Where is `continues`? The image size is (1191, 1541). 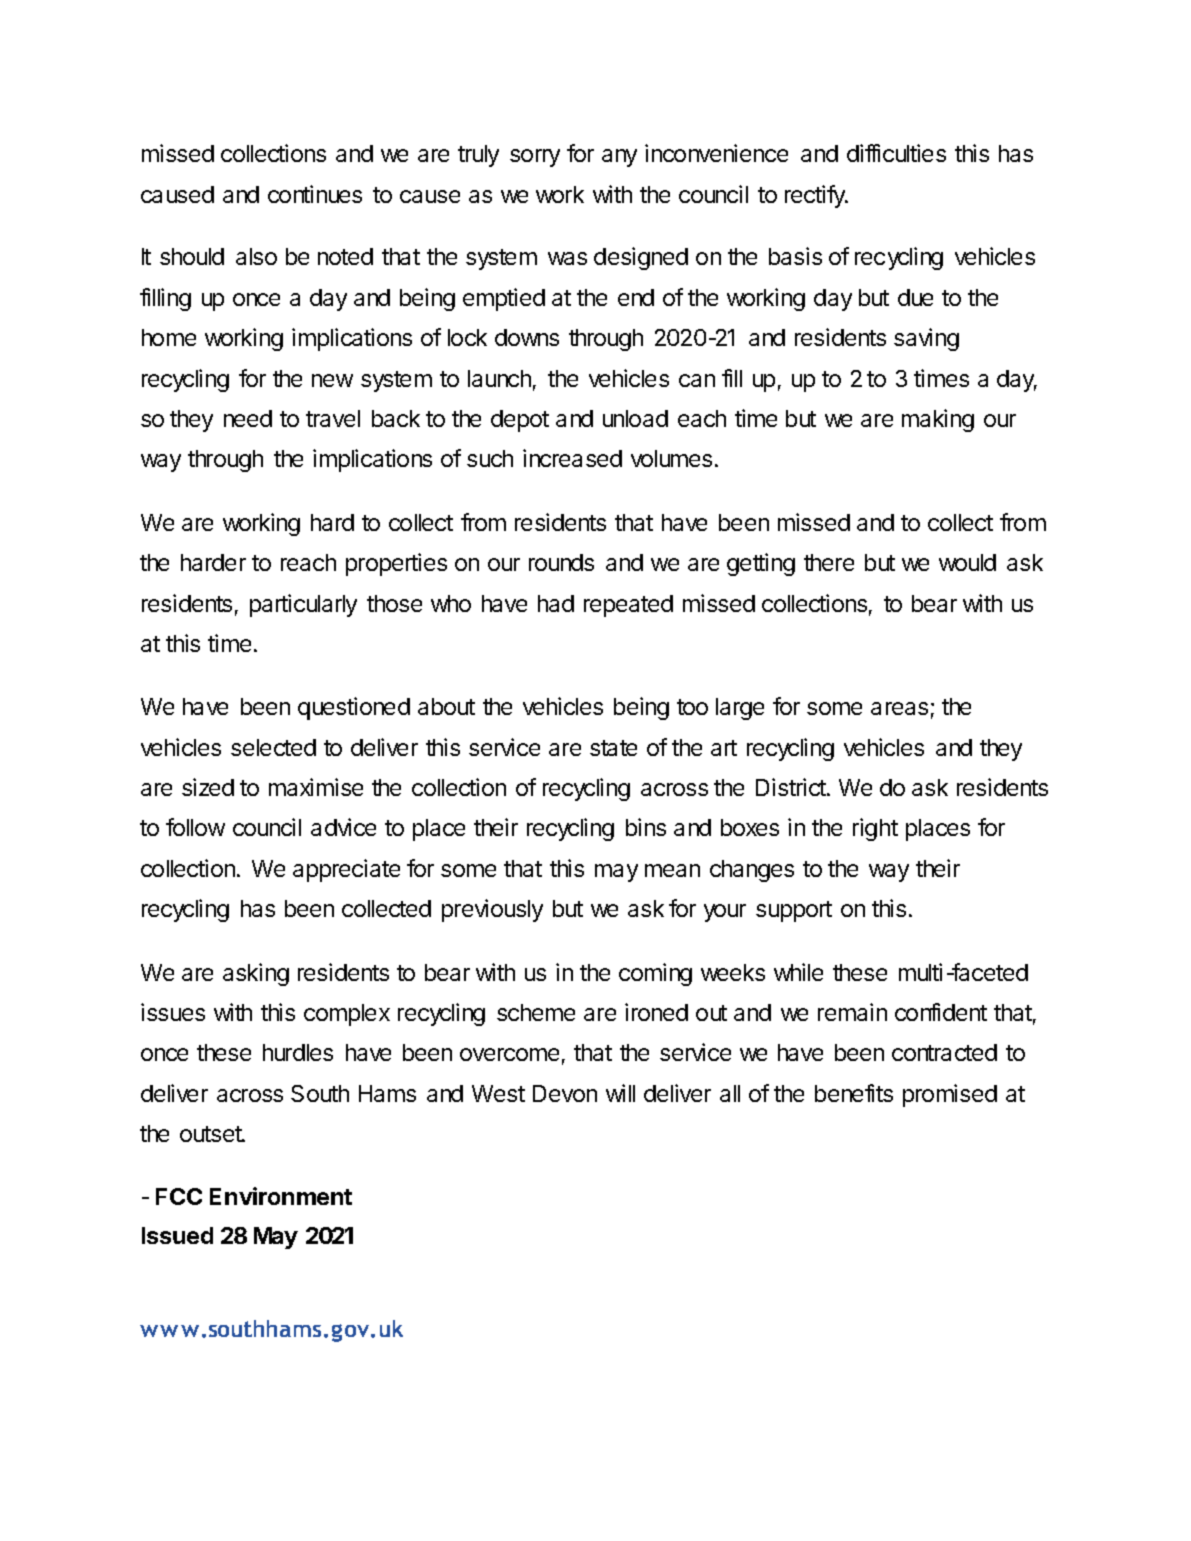 continues is located at coordinates (315, 194).
